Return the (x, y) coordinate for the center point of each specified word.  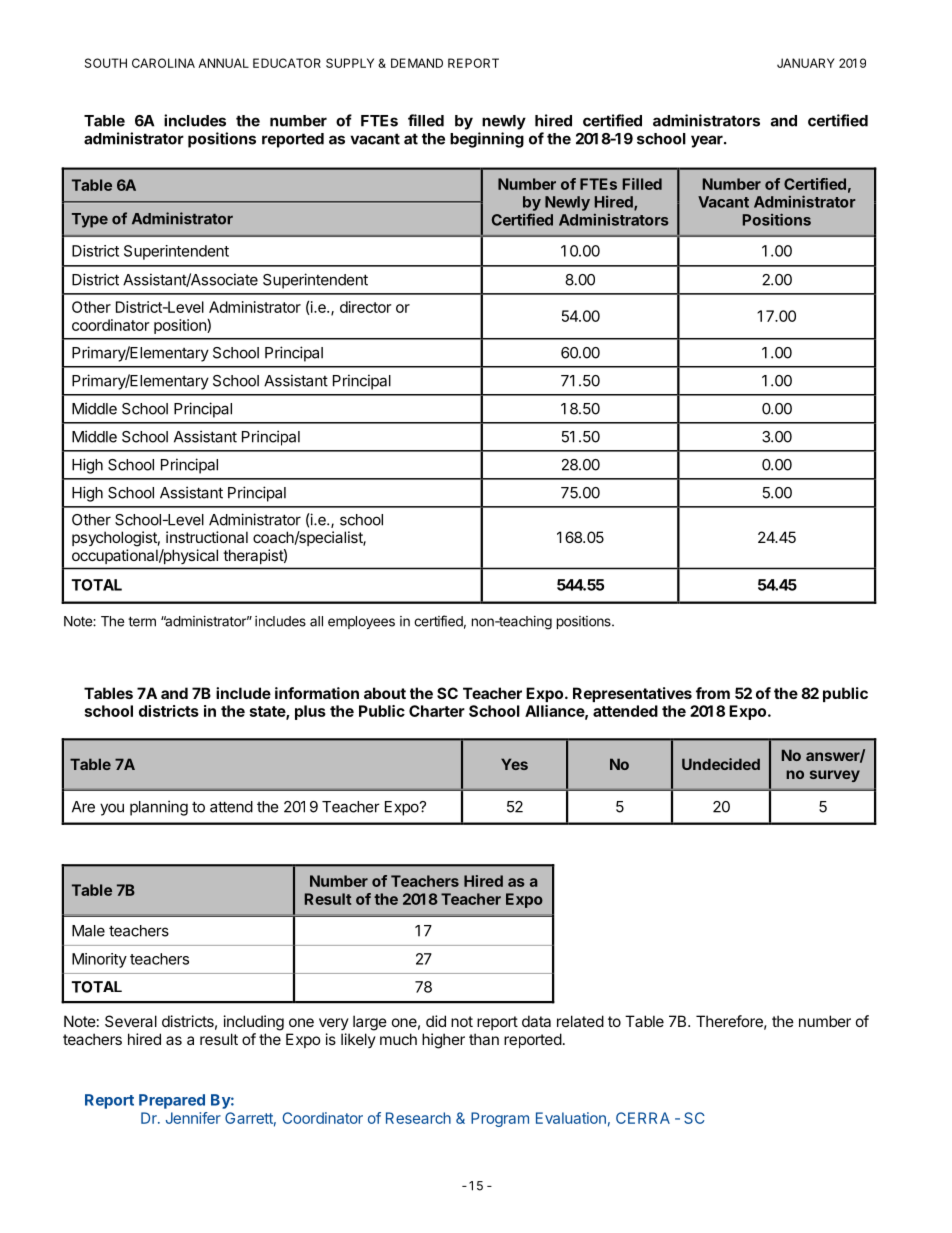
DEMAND (417, 63)
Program (500, 1119)
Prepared (172, 1101)
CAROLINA (163, 63)
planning (159, 808)
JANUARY (806, 63)
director (365, 307)
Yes (514, 764)
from (713, 693)
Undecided (721, 764)
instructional (207, 537)
